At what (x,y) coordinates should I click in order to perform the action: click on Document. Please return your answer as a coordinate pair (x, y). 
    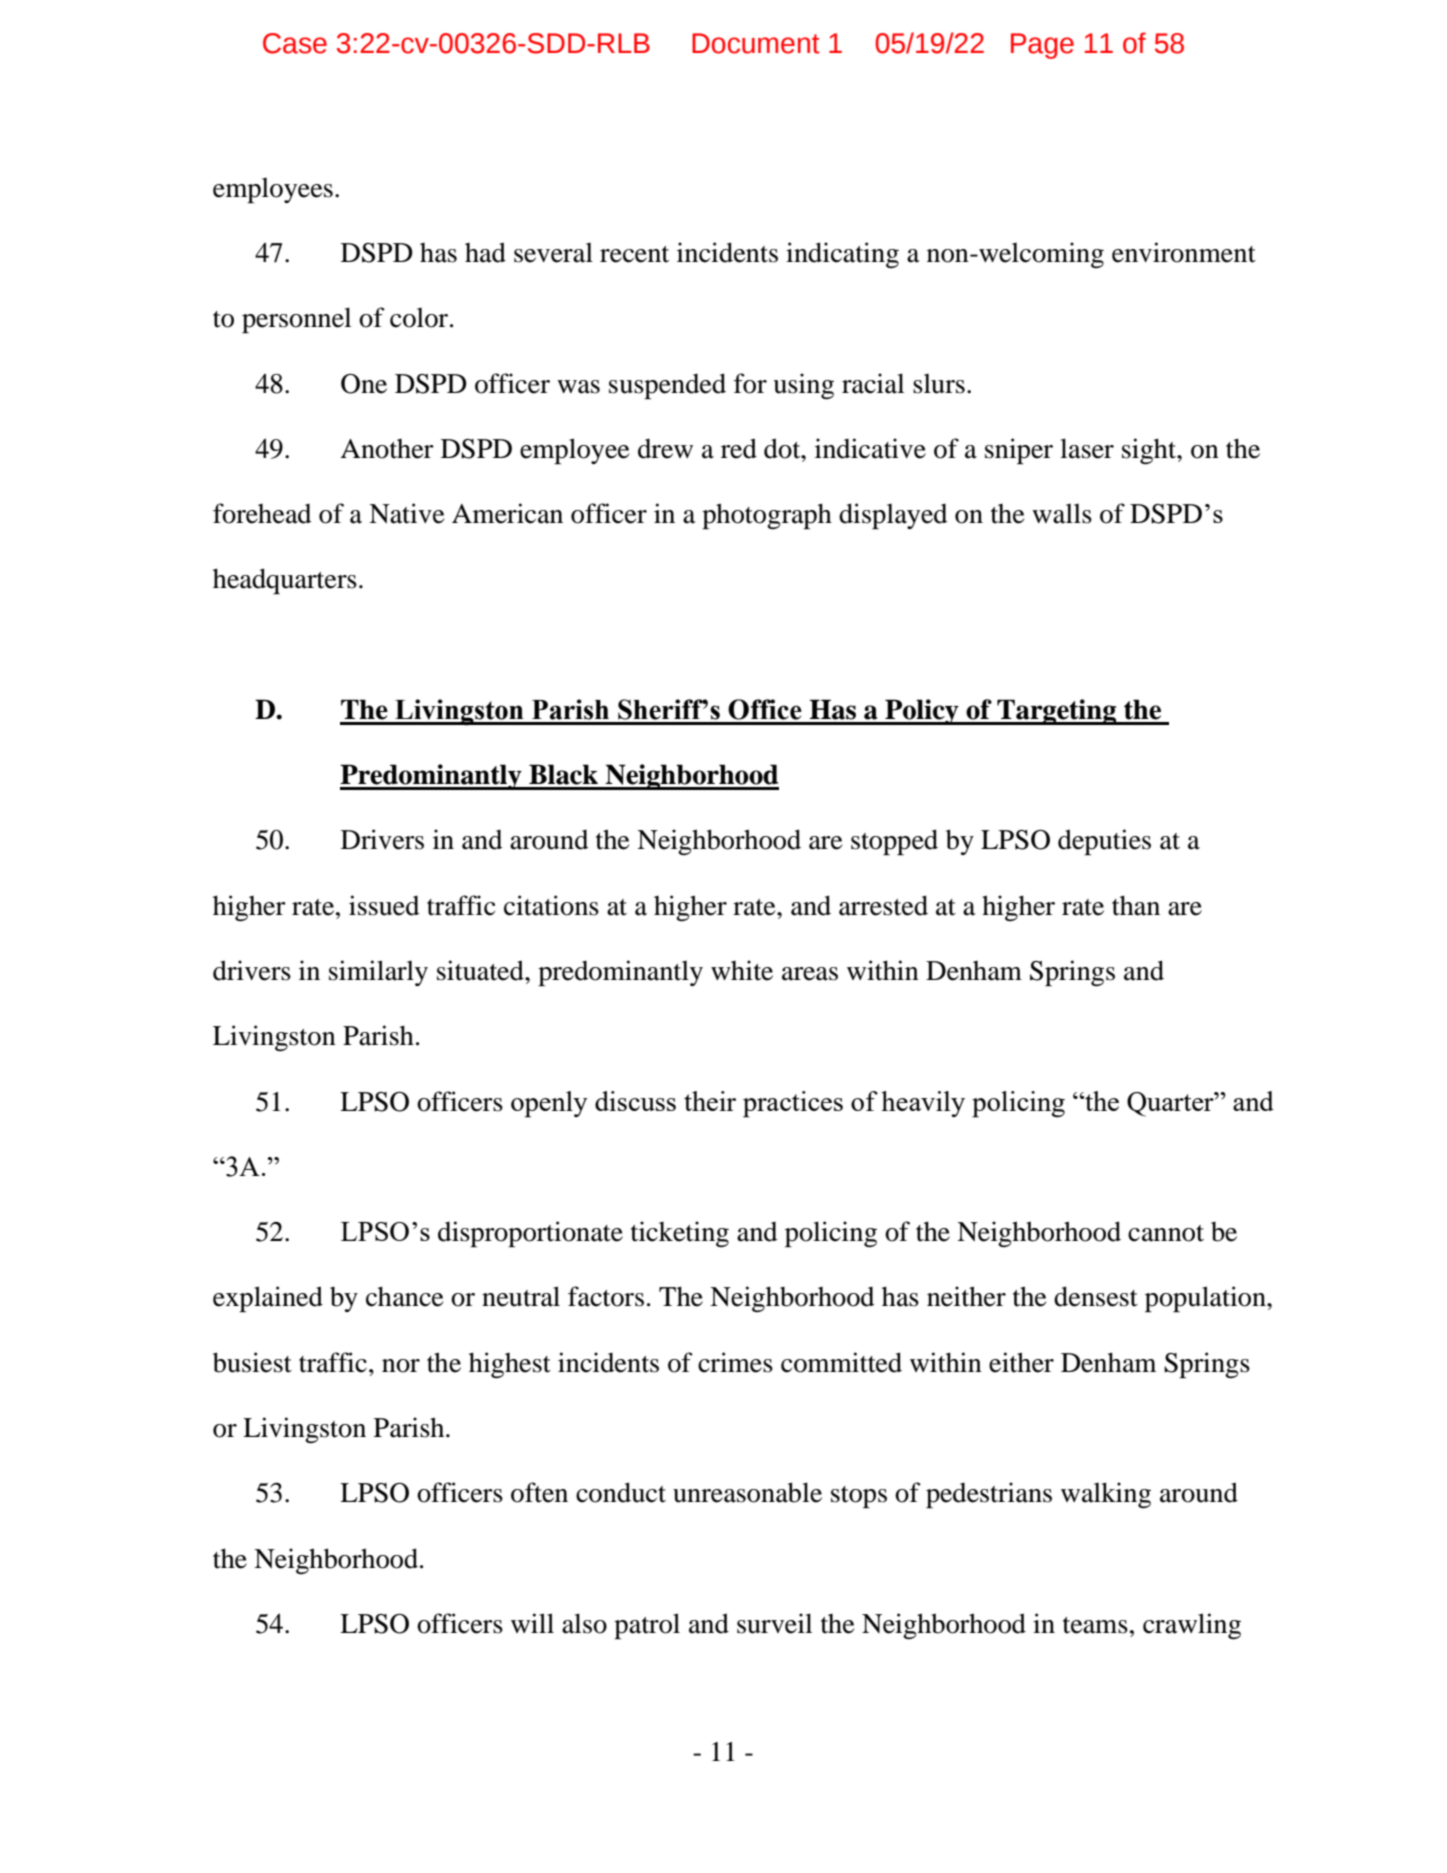
    Looking at the image, I should click on (756, 43).
